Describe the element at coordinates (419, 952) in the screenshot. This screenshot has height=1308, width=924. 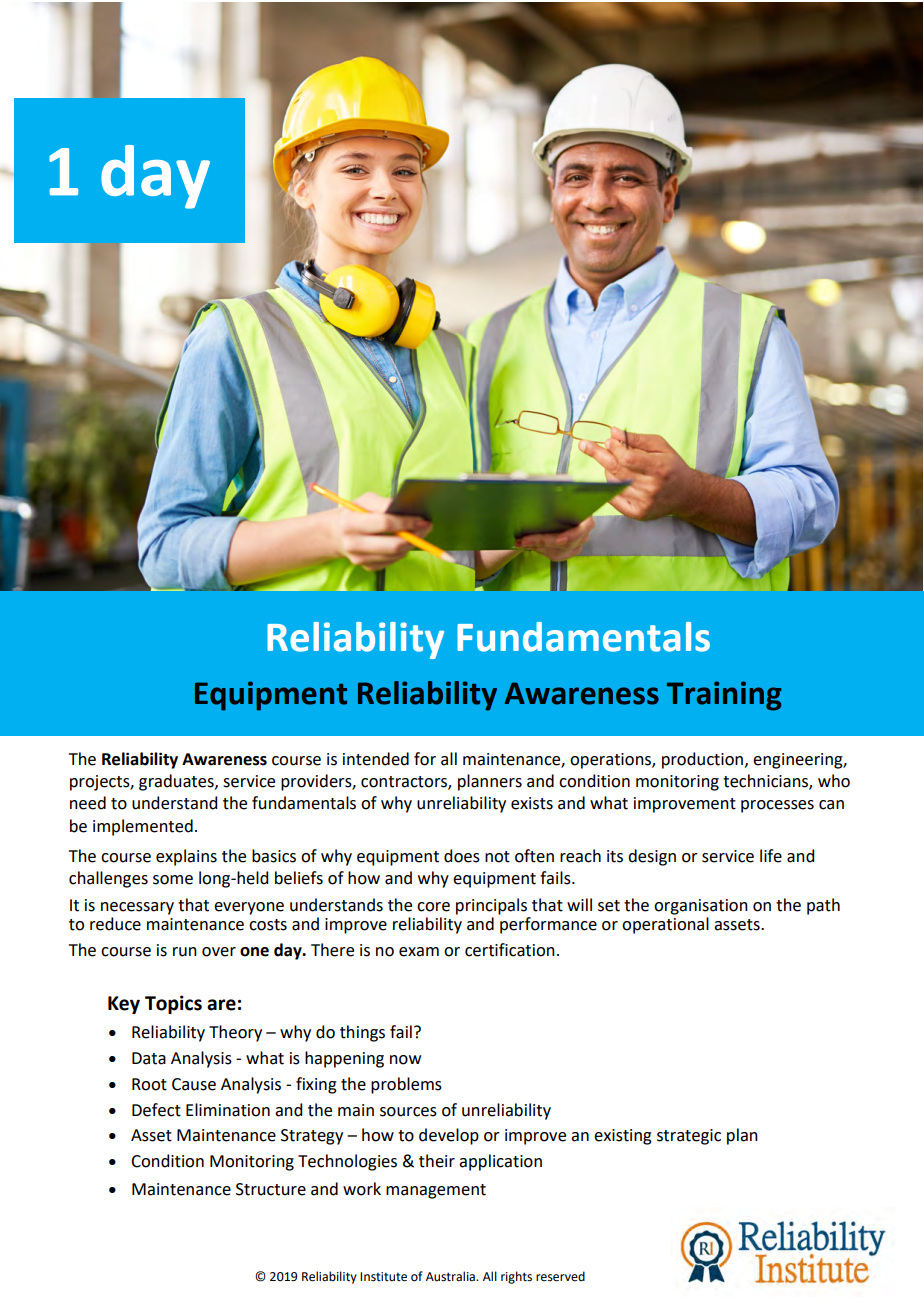
I see `exam` at that location.
